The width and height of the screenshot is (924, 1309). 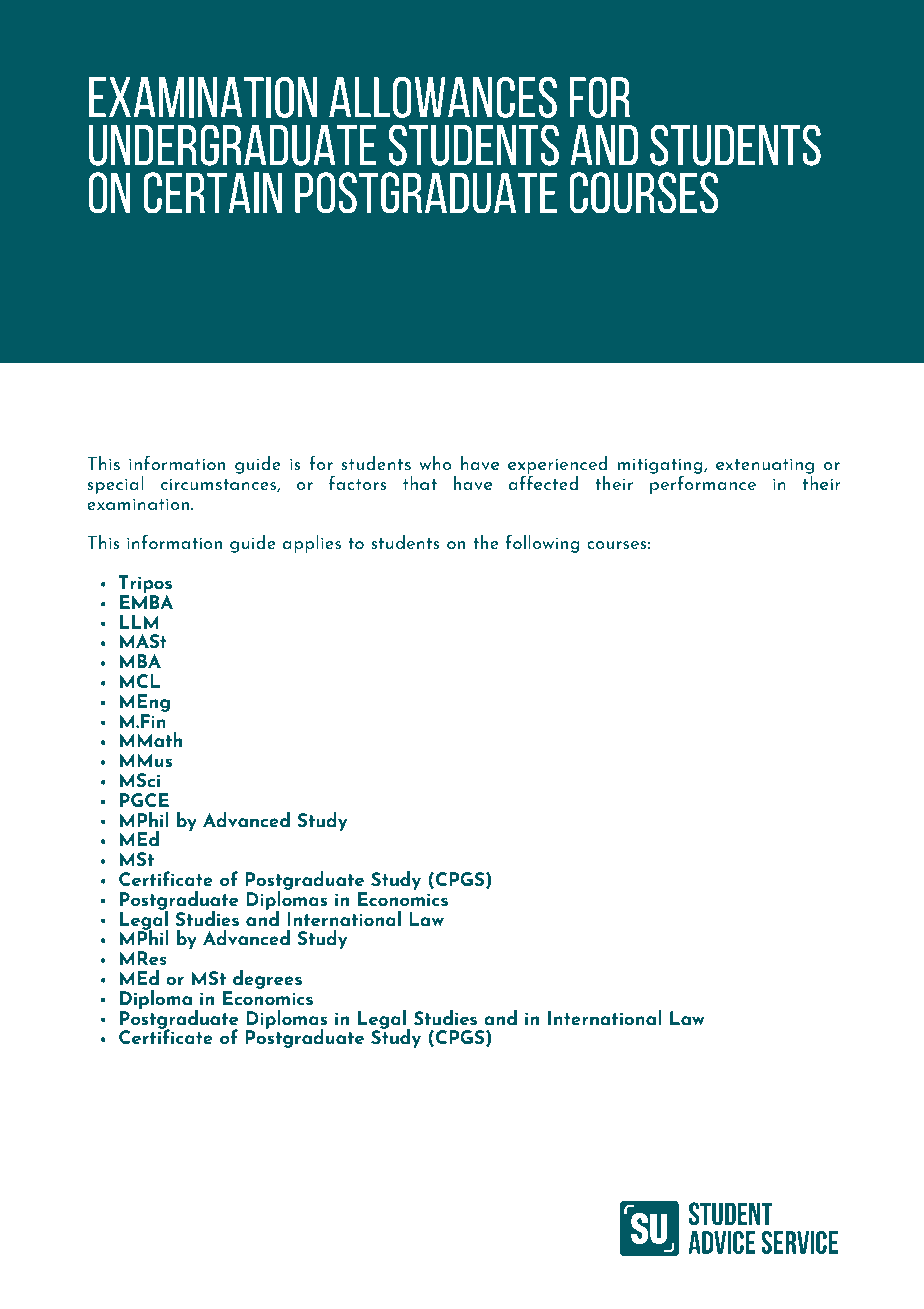 What do you see at coordinates (543, 543) in the screenshot?
I see `following` at bounding box center [543, 543].
